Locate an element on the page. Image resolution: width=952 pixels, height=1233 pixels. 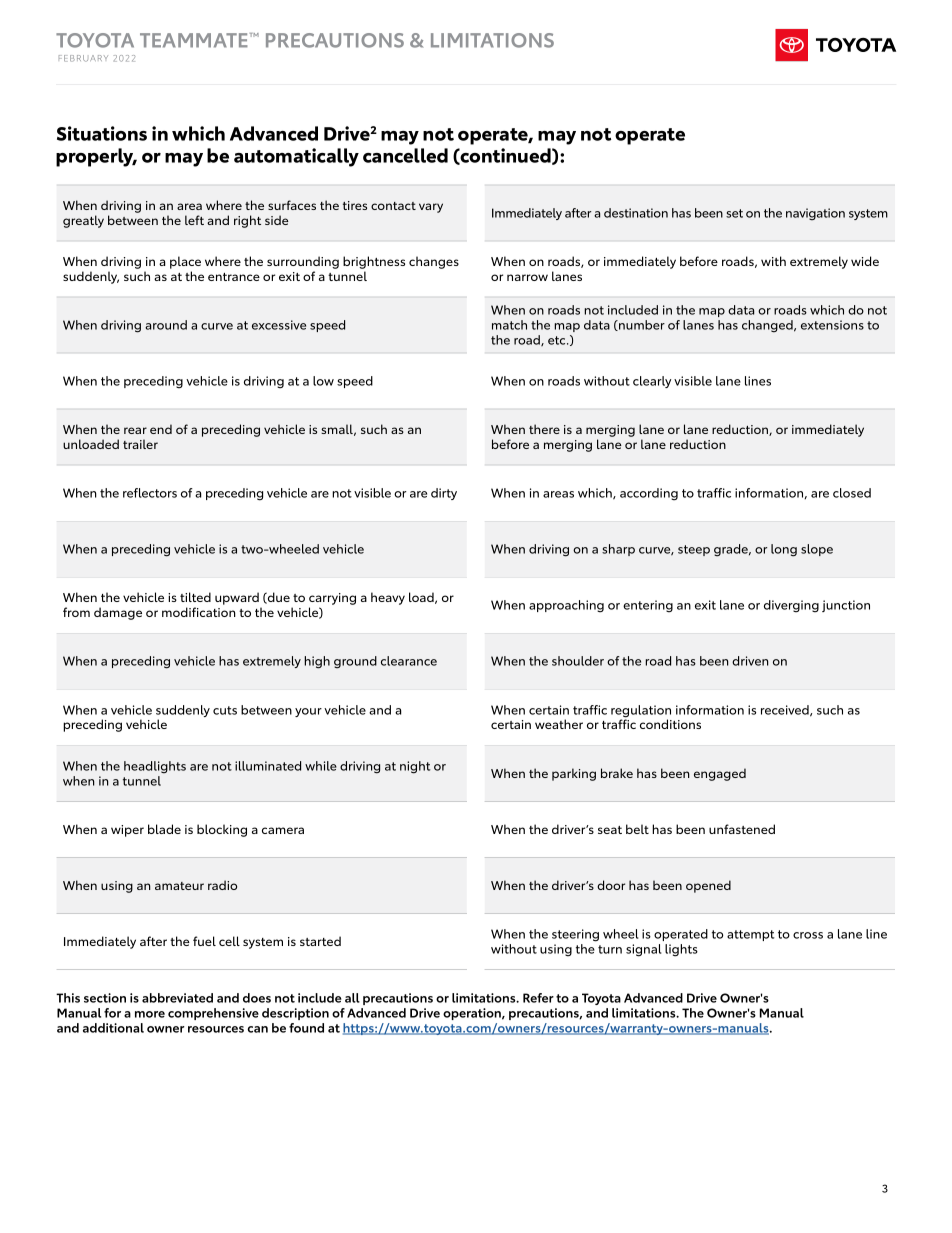
attempt is located at coordinates (751, 935).
